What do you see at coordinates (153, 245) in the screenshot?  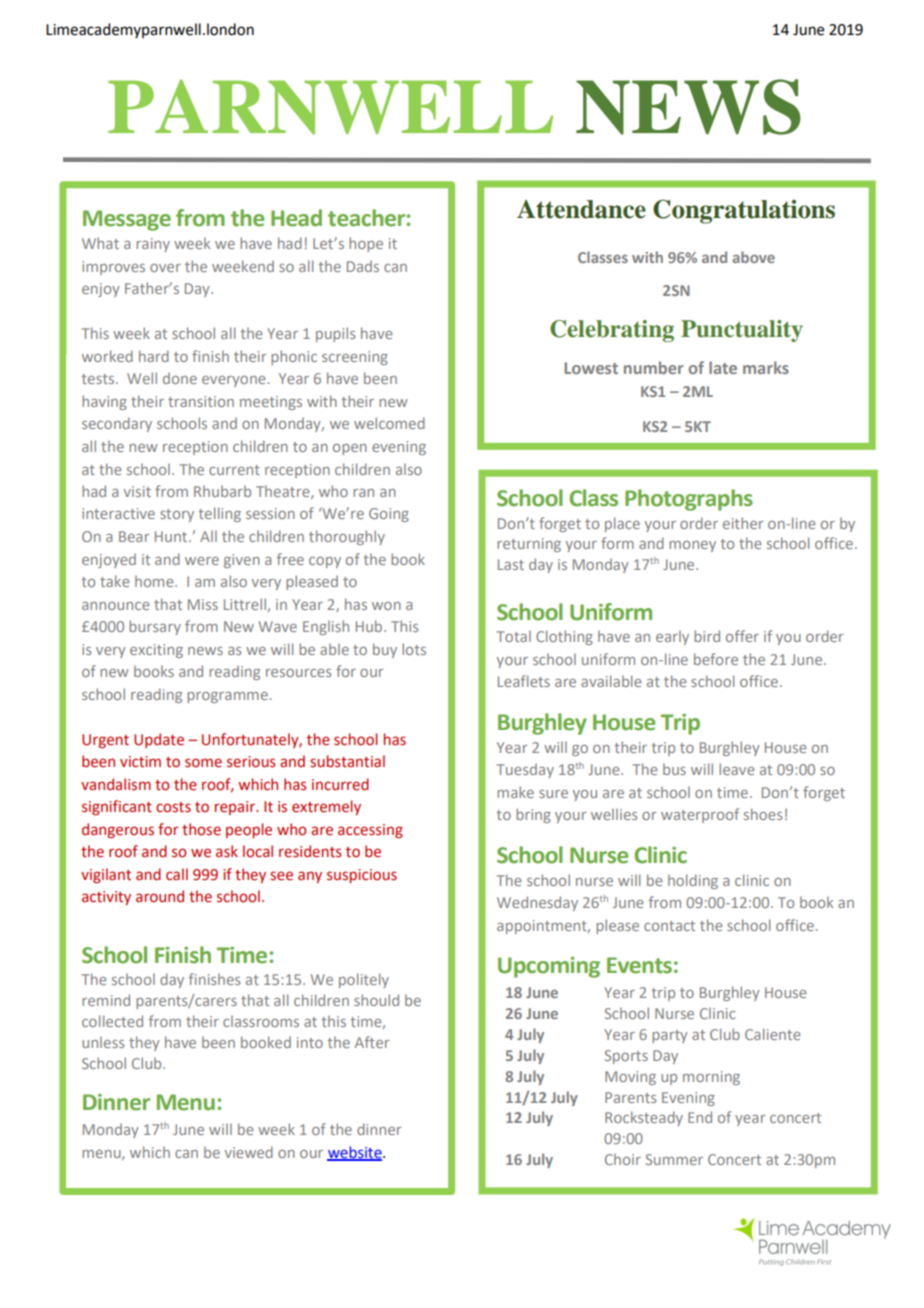 I see `rainy` at bounding box center [153, 245].
